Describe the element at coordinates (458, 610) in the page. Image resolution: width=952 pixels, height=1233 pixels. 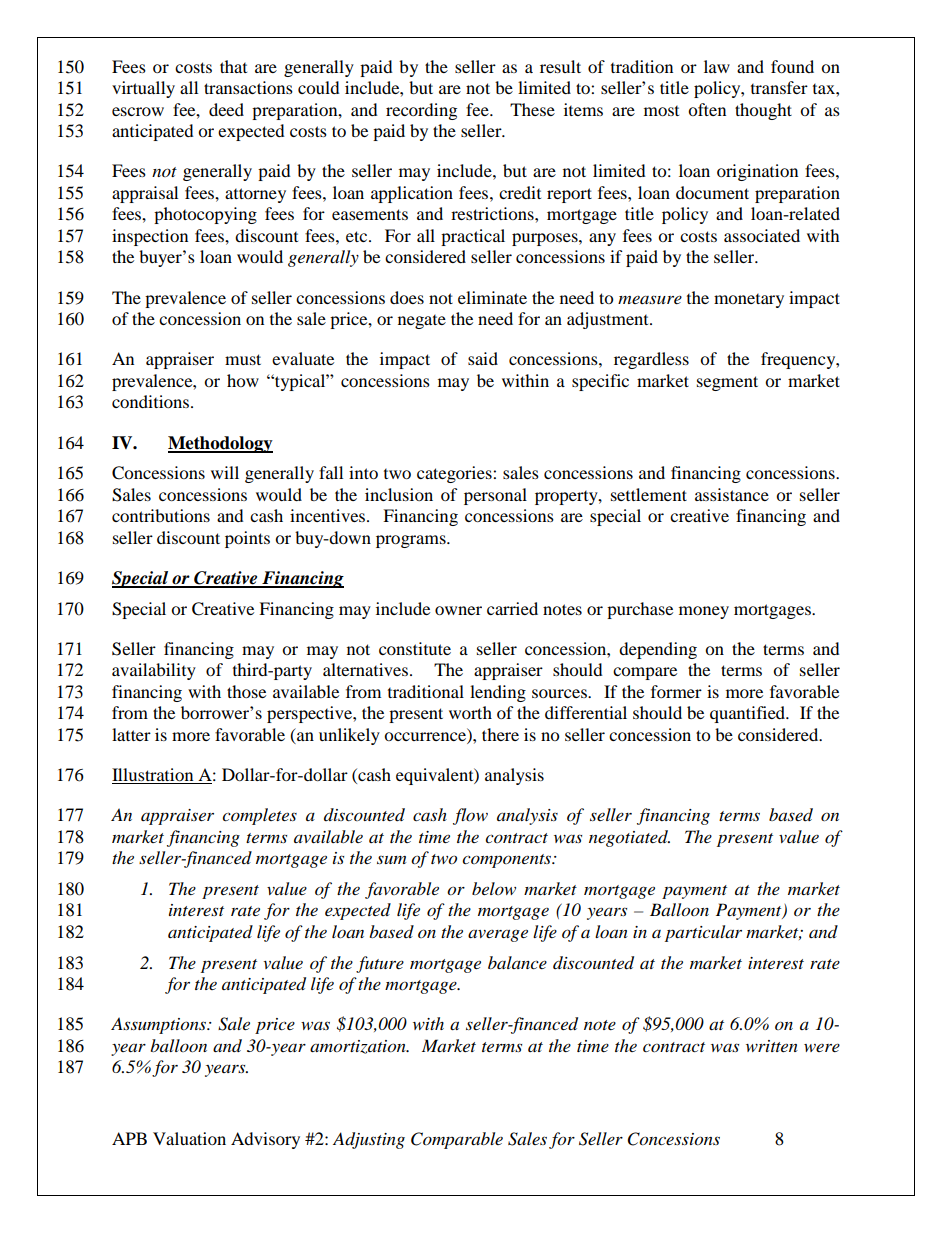
I see `owner` at that location.
